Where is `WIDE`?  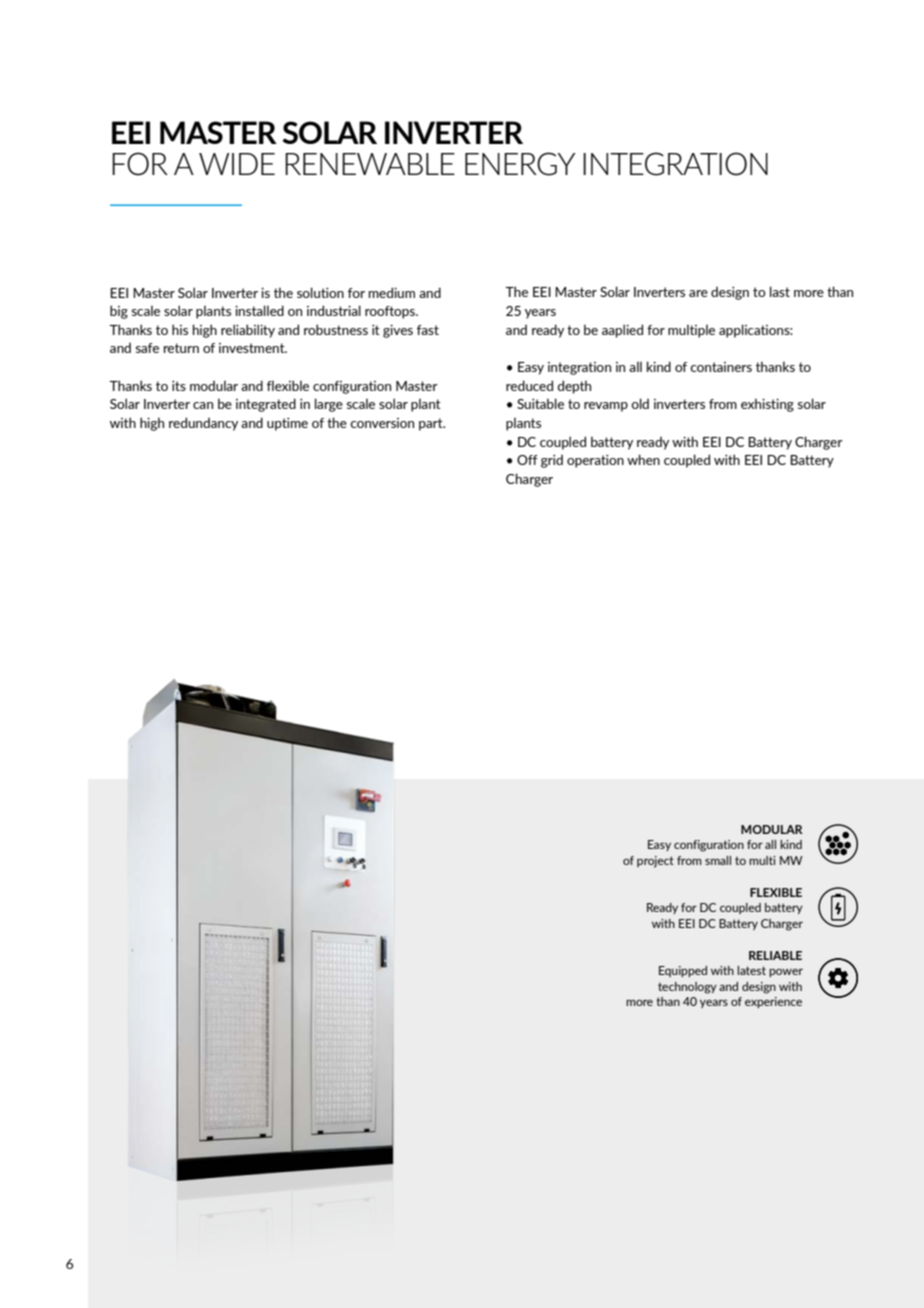
WIDE is located at coordinates (237, 164).
